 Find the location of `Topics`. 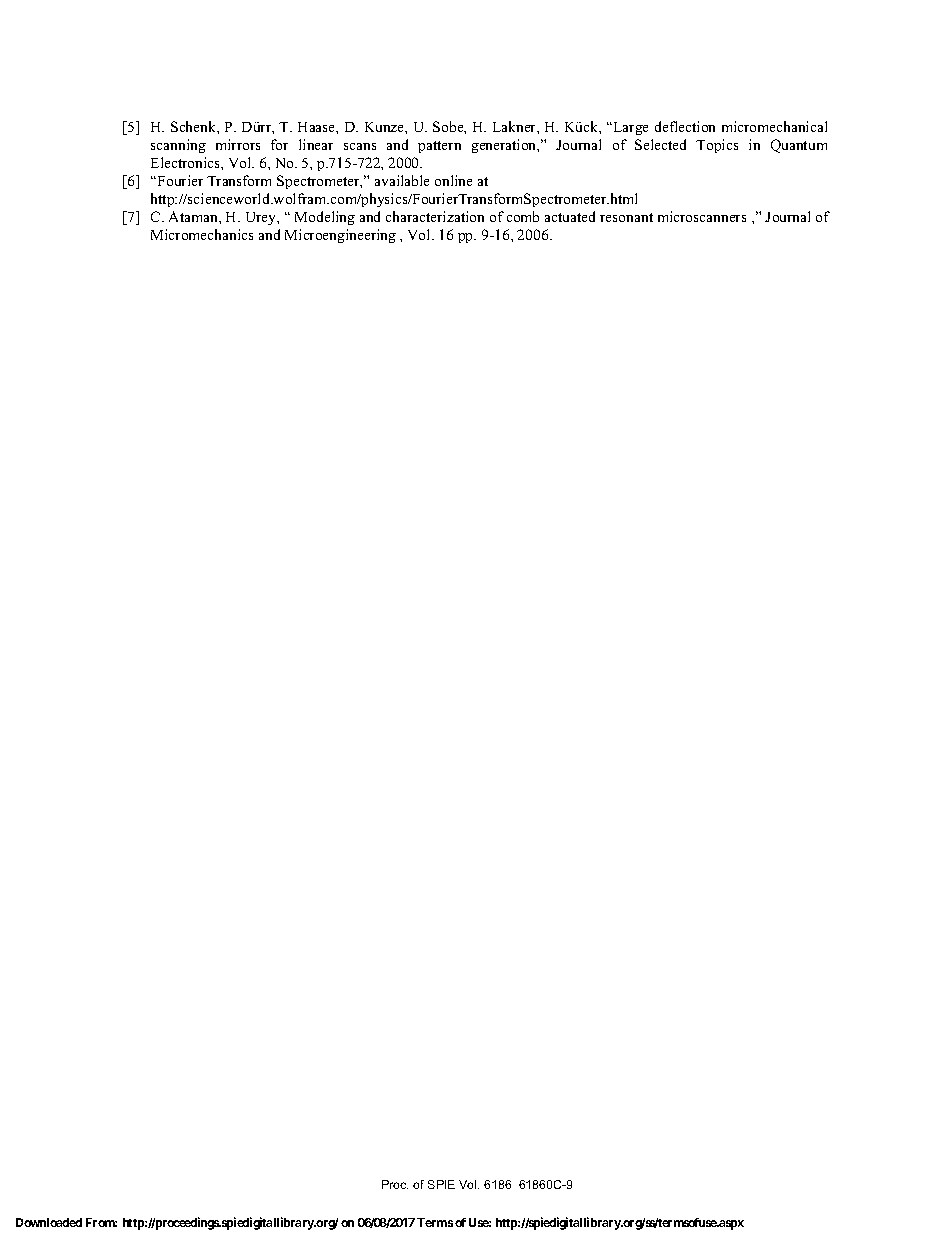

Topics is located at coordinates (717, 146).
